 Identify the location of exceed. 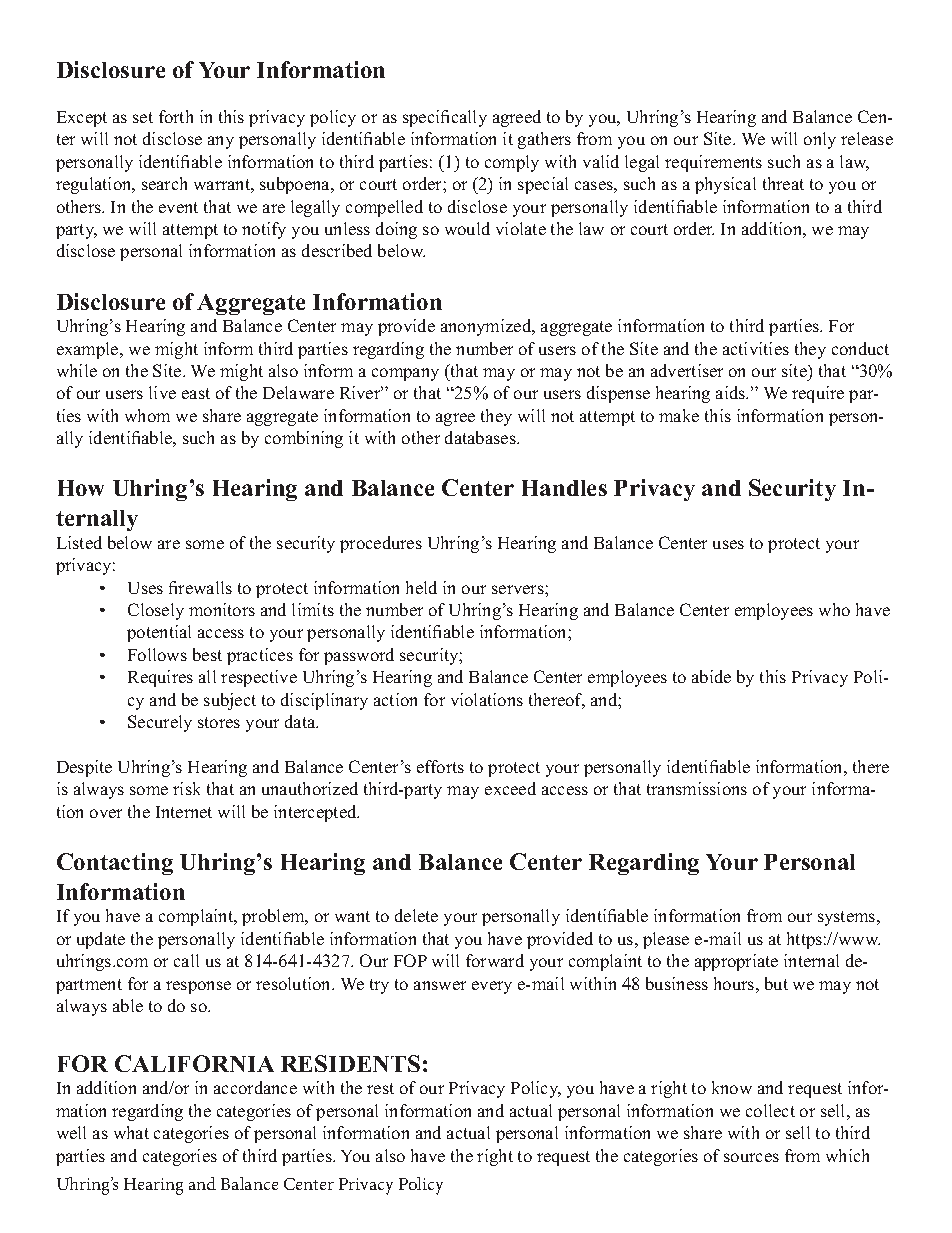
(510, 788).
